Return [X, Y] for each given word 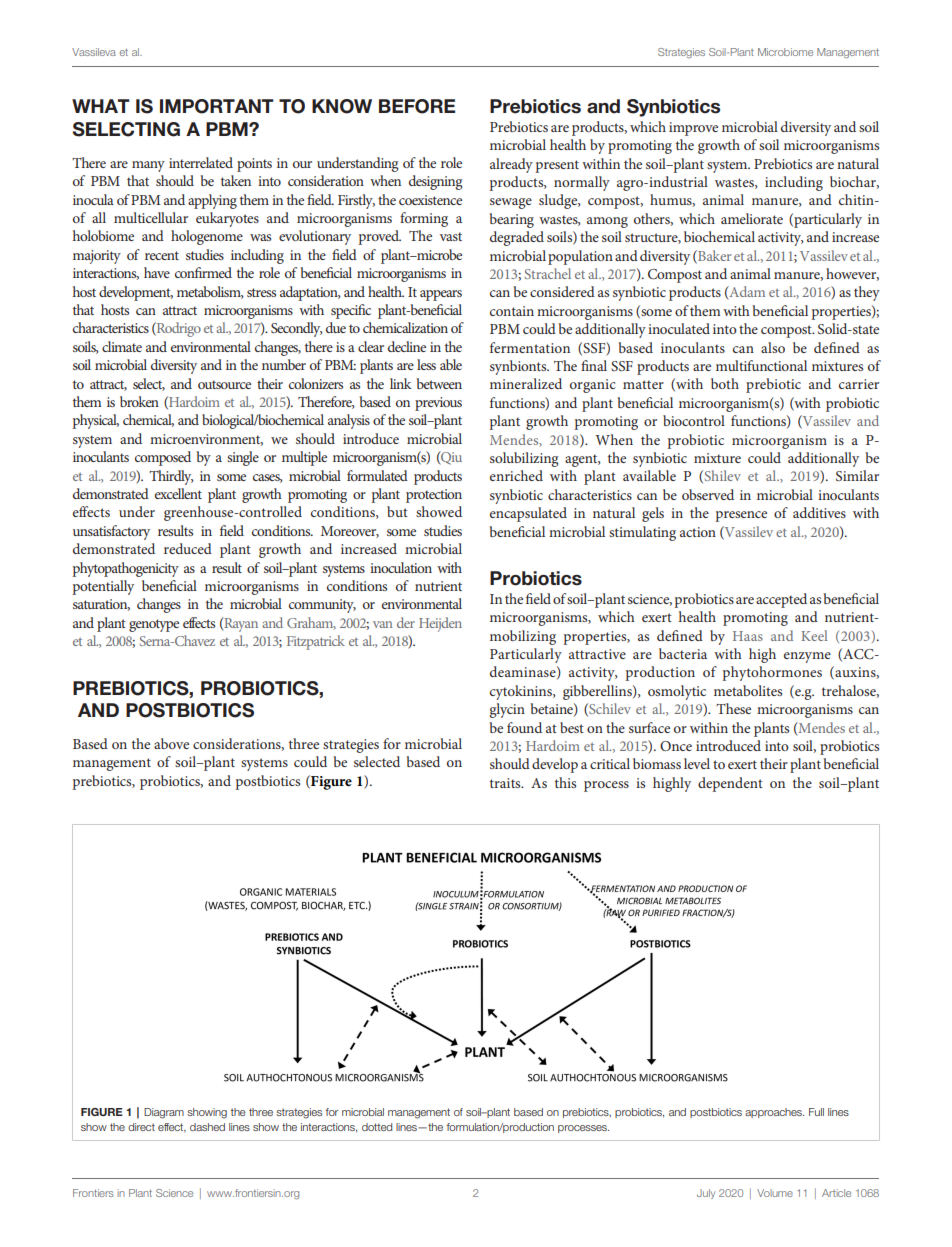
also [773, 347]
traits [506, 783]
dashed [207, 1127]
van [383, 624]
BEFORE [417, 106]
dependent [730, 784]
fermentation [530, 347]
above [171, 743]
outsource [224, 384]
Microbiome [785, 52]
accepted [781, 600]
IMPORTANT [217, 106]
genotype [154, 625]
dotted [377, 1127]
